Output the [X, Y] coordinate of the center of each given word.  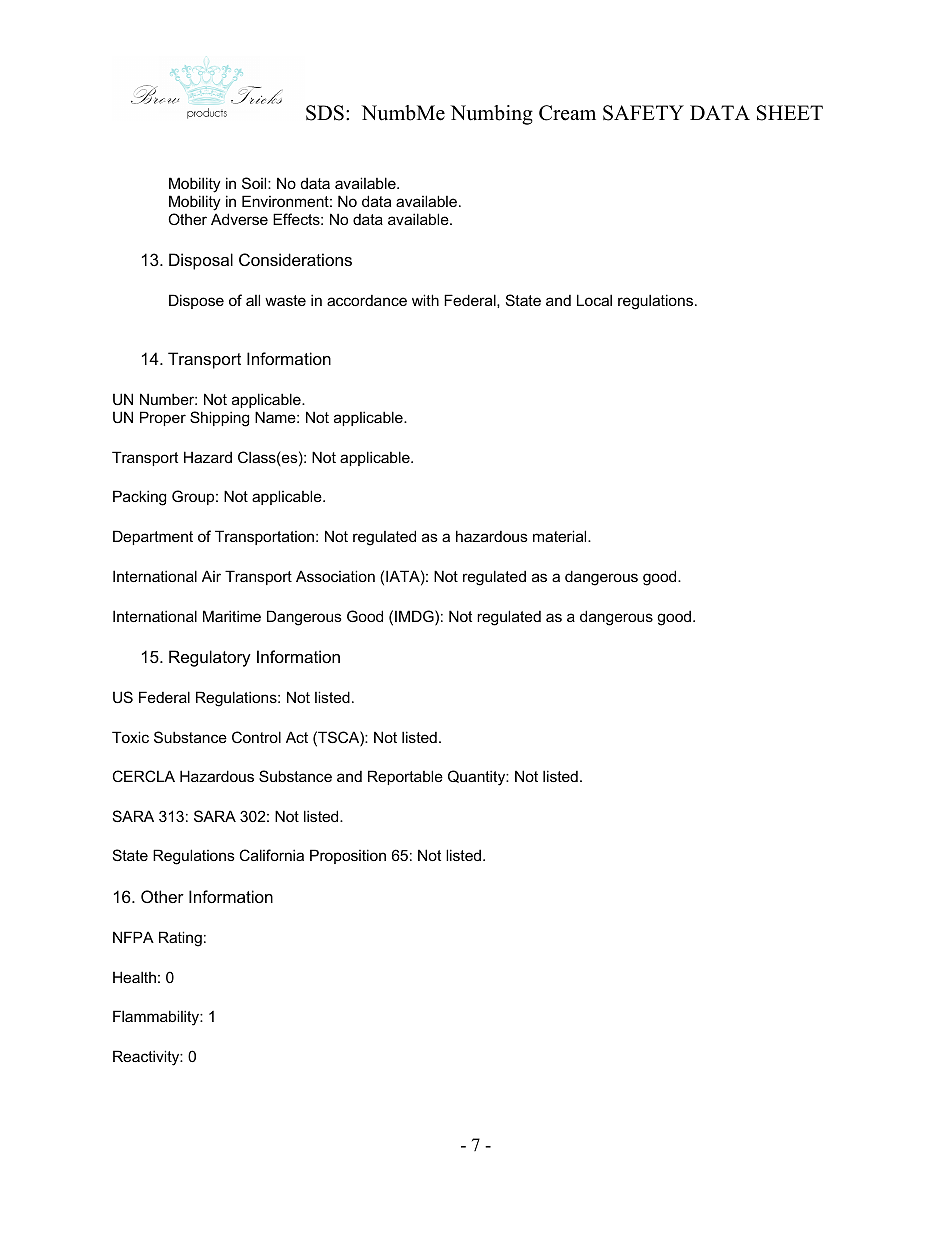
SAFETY [643, 113]
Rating [180, 939]
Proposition [348, 856]
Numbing [492, 115]
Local [594, 300]
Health [134, 977]
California [272, 855]
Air [211, 576]
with [425, 300]
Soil [255, 183]
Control [256, 737]
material [561, 536]
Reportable [405, 777]
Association [335, 576]
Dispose [196, 301]
